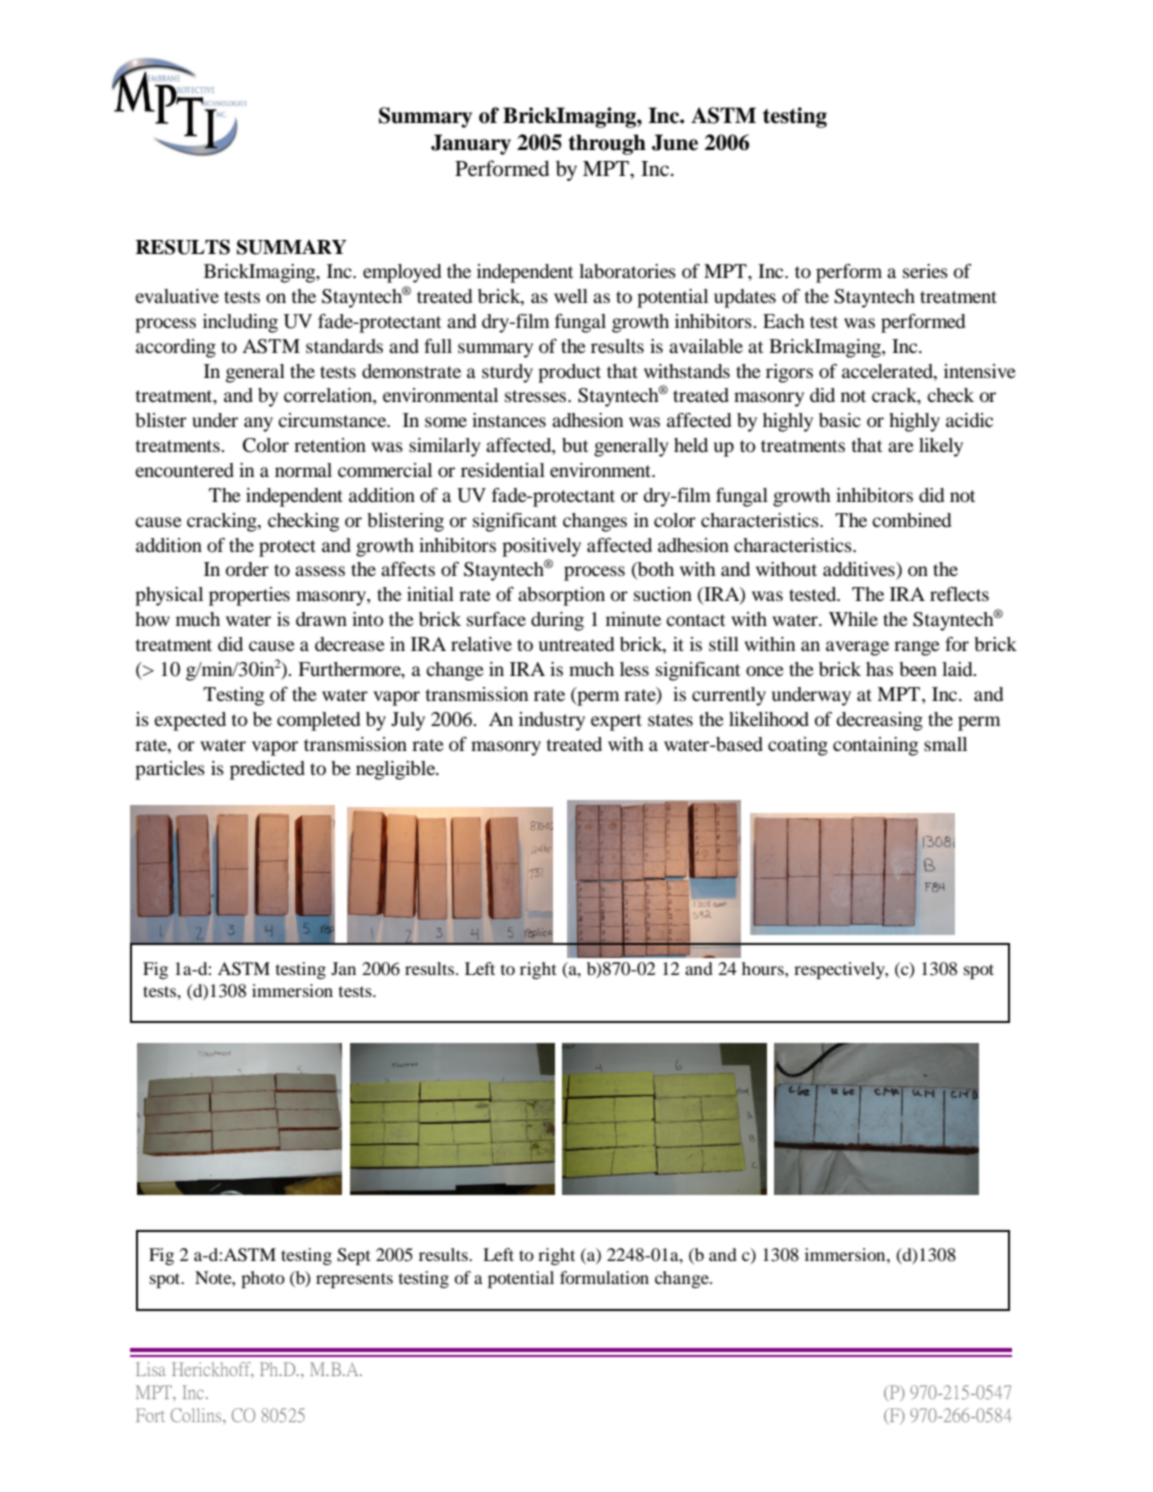 This screenshot has width=1153, height=1492. I want to click on represents, so click(354, 1280).
